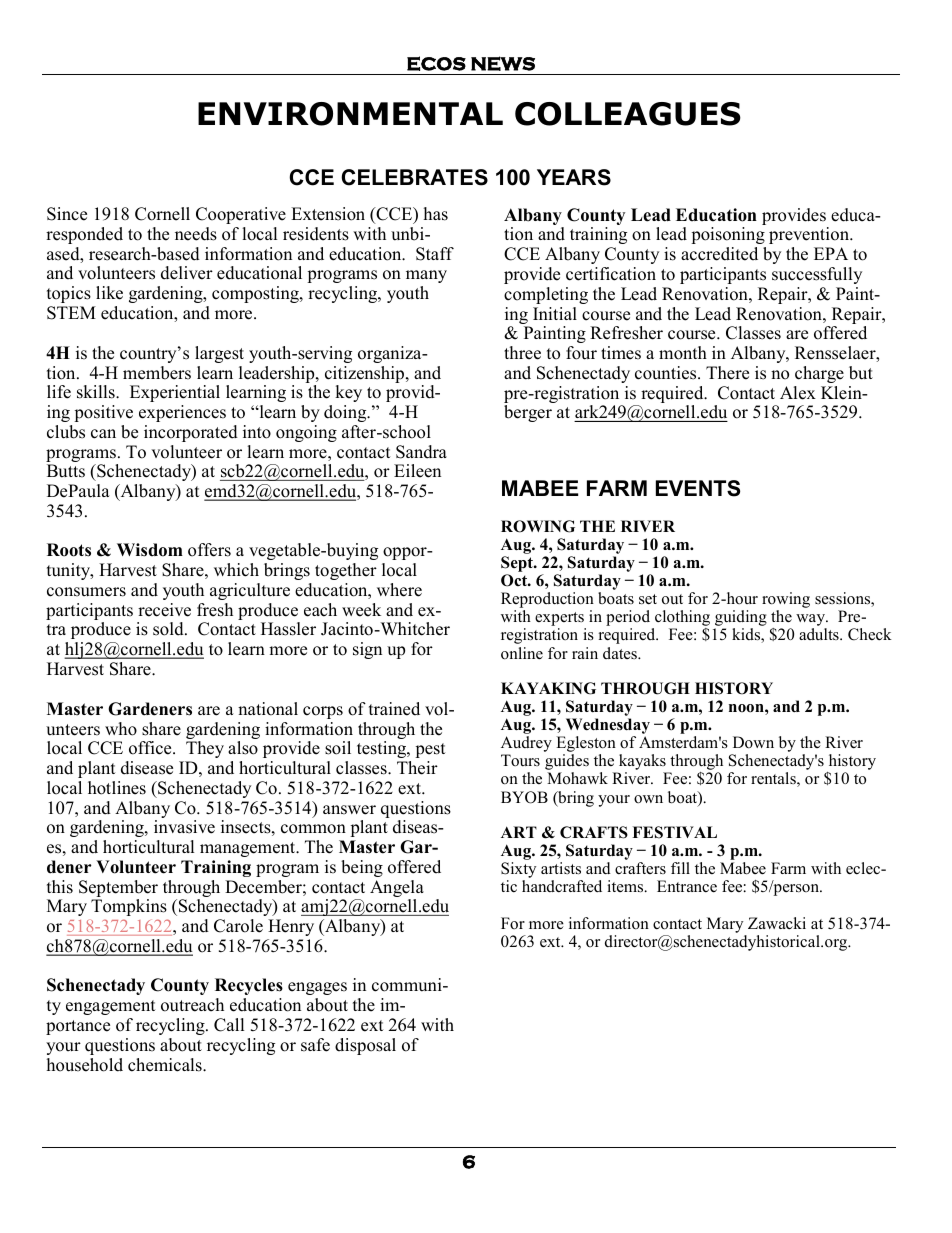 The image size is (952, 1233). What do you see at coordinates (628, 114) in the image?
I see `COLLEAGUES` at bounding box center [628, 114].
